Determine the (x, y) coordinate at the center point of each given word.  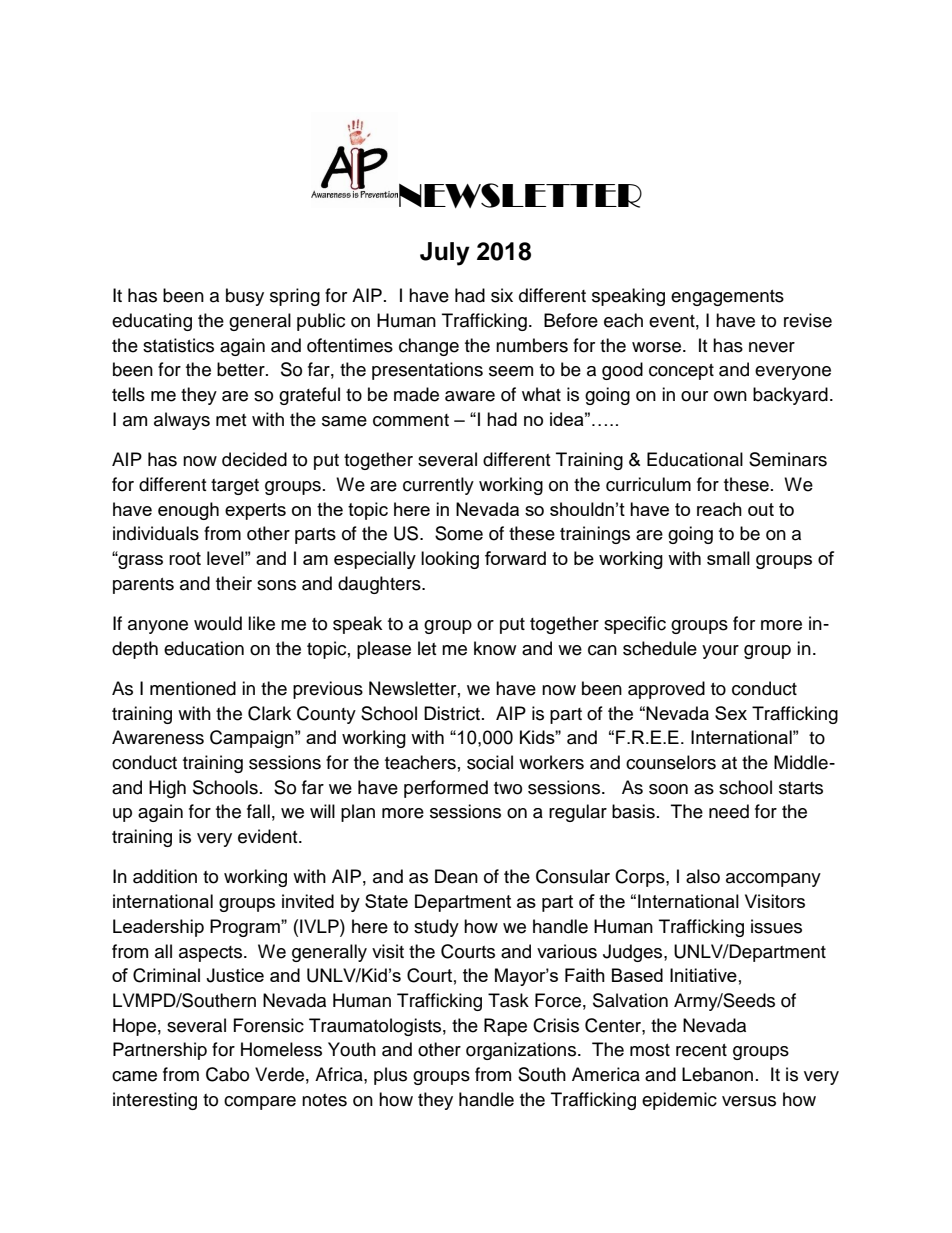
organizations (521, 1051)
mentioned (193, 688)
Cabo (227, 1074)
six (502, 295)
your (720, 652)
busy (245, 297)
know (495, 648)
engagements (727, 298)
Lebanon (717, 1074)
